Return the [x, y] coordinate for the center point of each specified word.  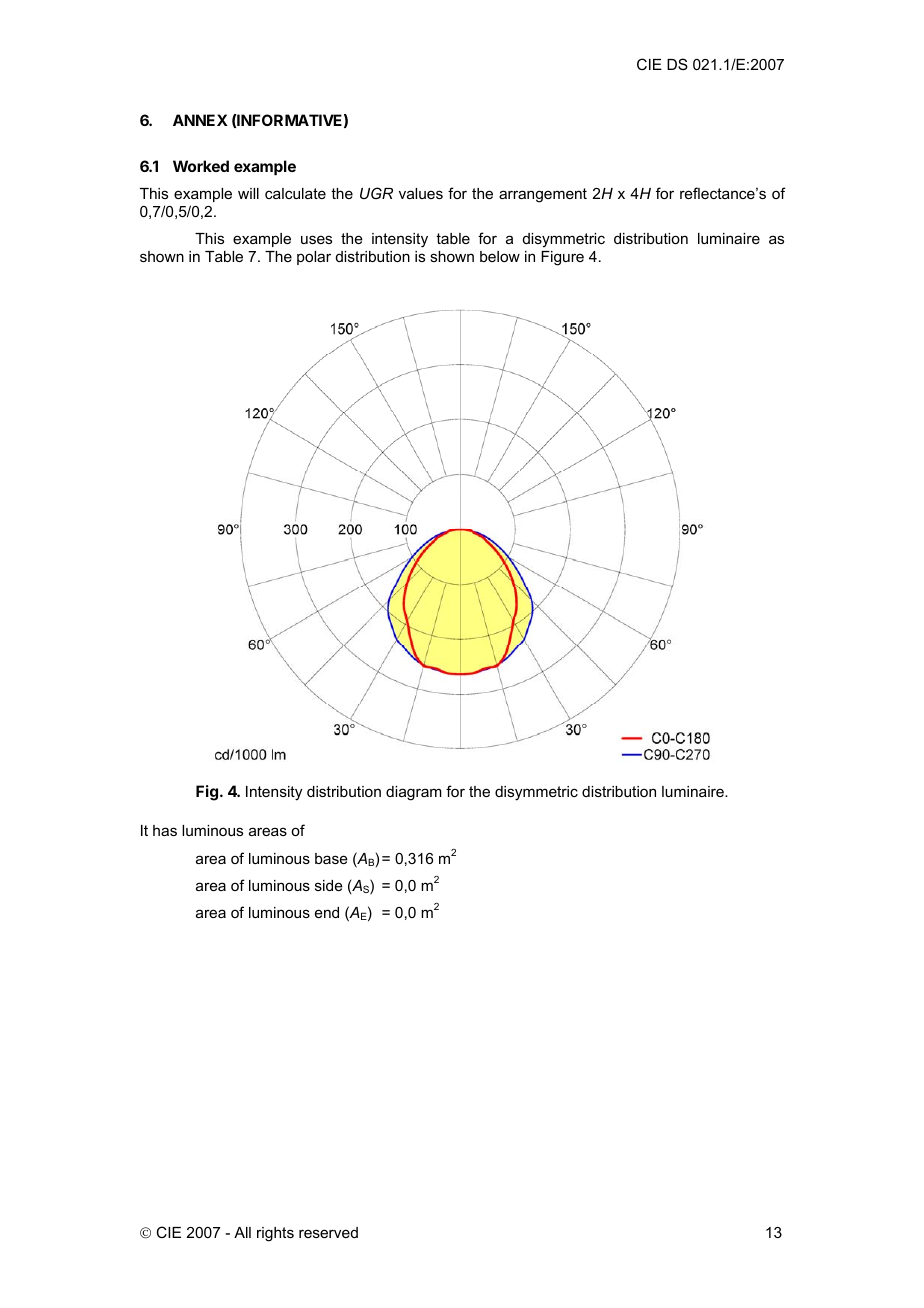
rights [275, 1234]
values [421, 193]
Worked [201, 166]
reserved [328, 1232]
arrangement [543, 195]
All [242, 1232]
